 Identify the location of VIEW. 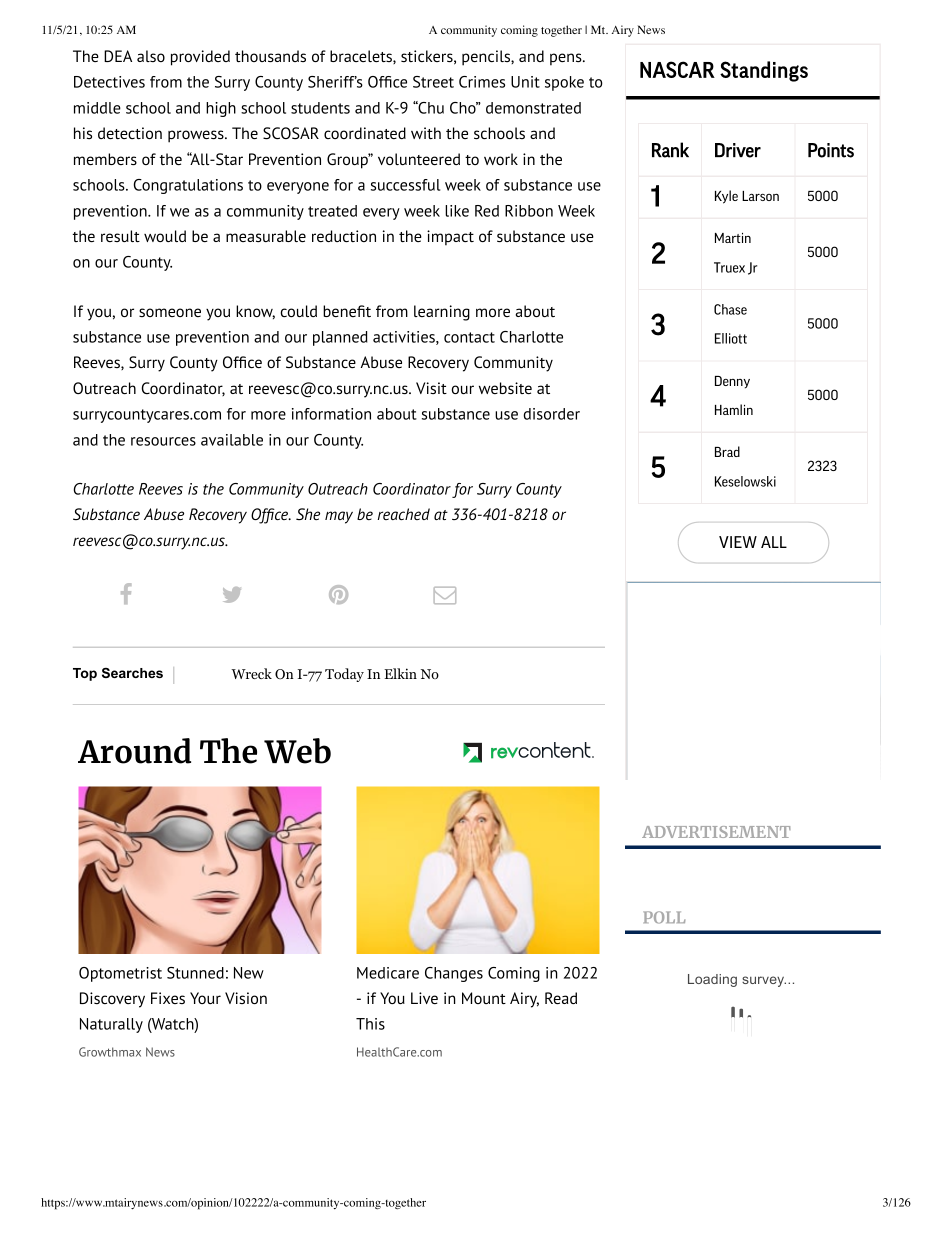
(738, 542).
